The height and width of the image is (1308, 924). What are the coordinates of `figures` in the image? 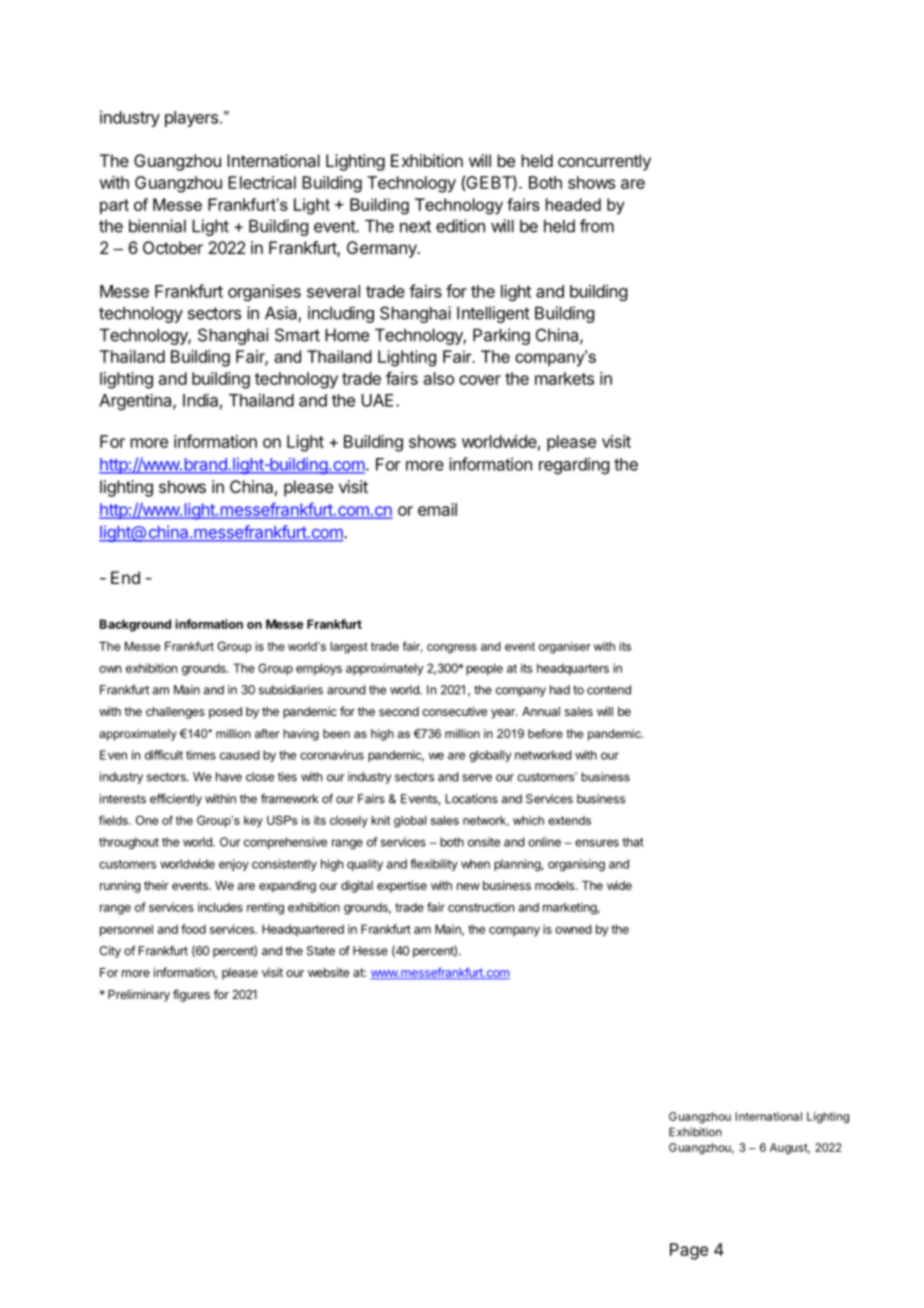 It's located at (191, 995).
